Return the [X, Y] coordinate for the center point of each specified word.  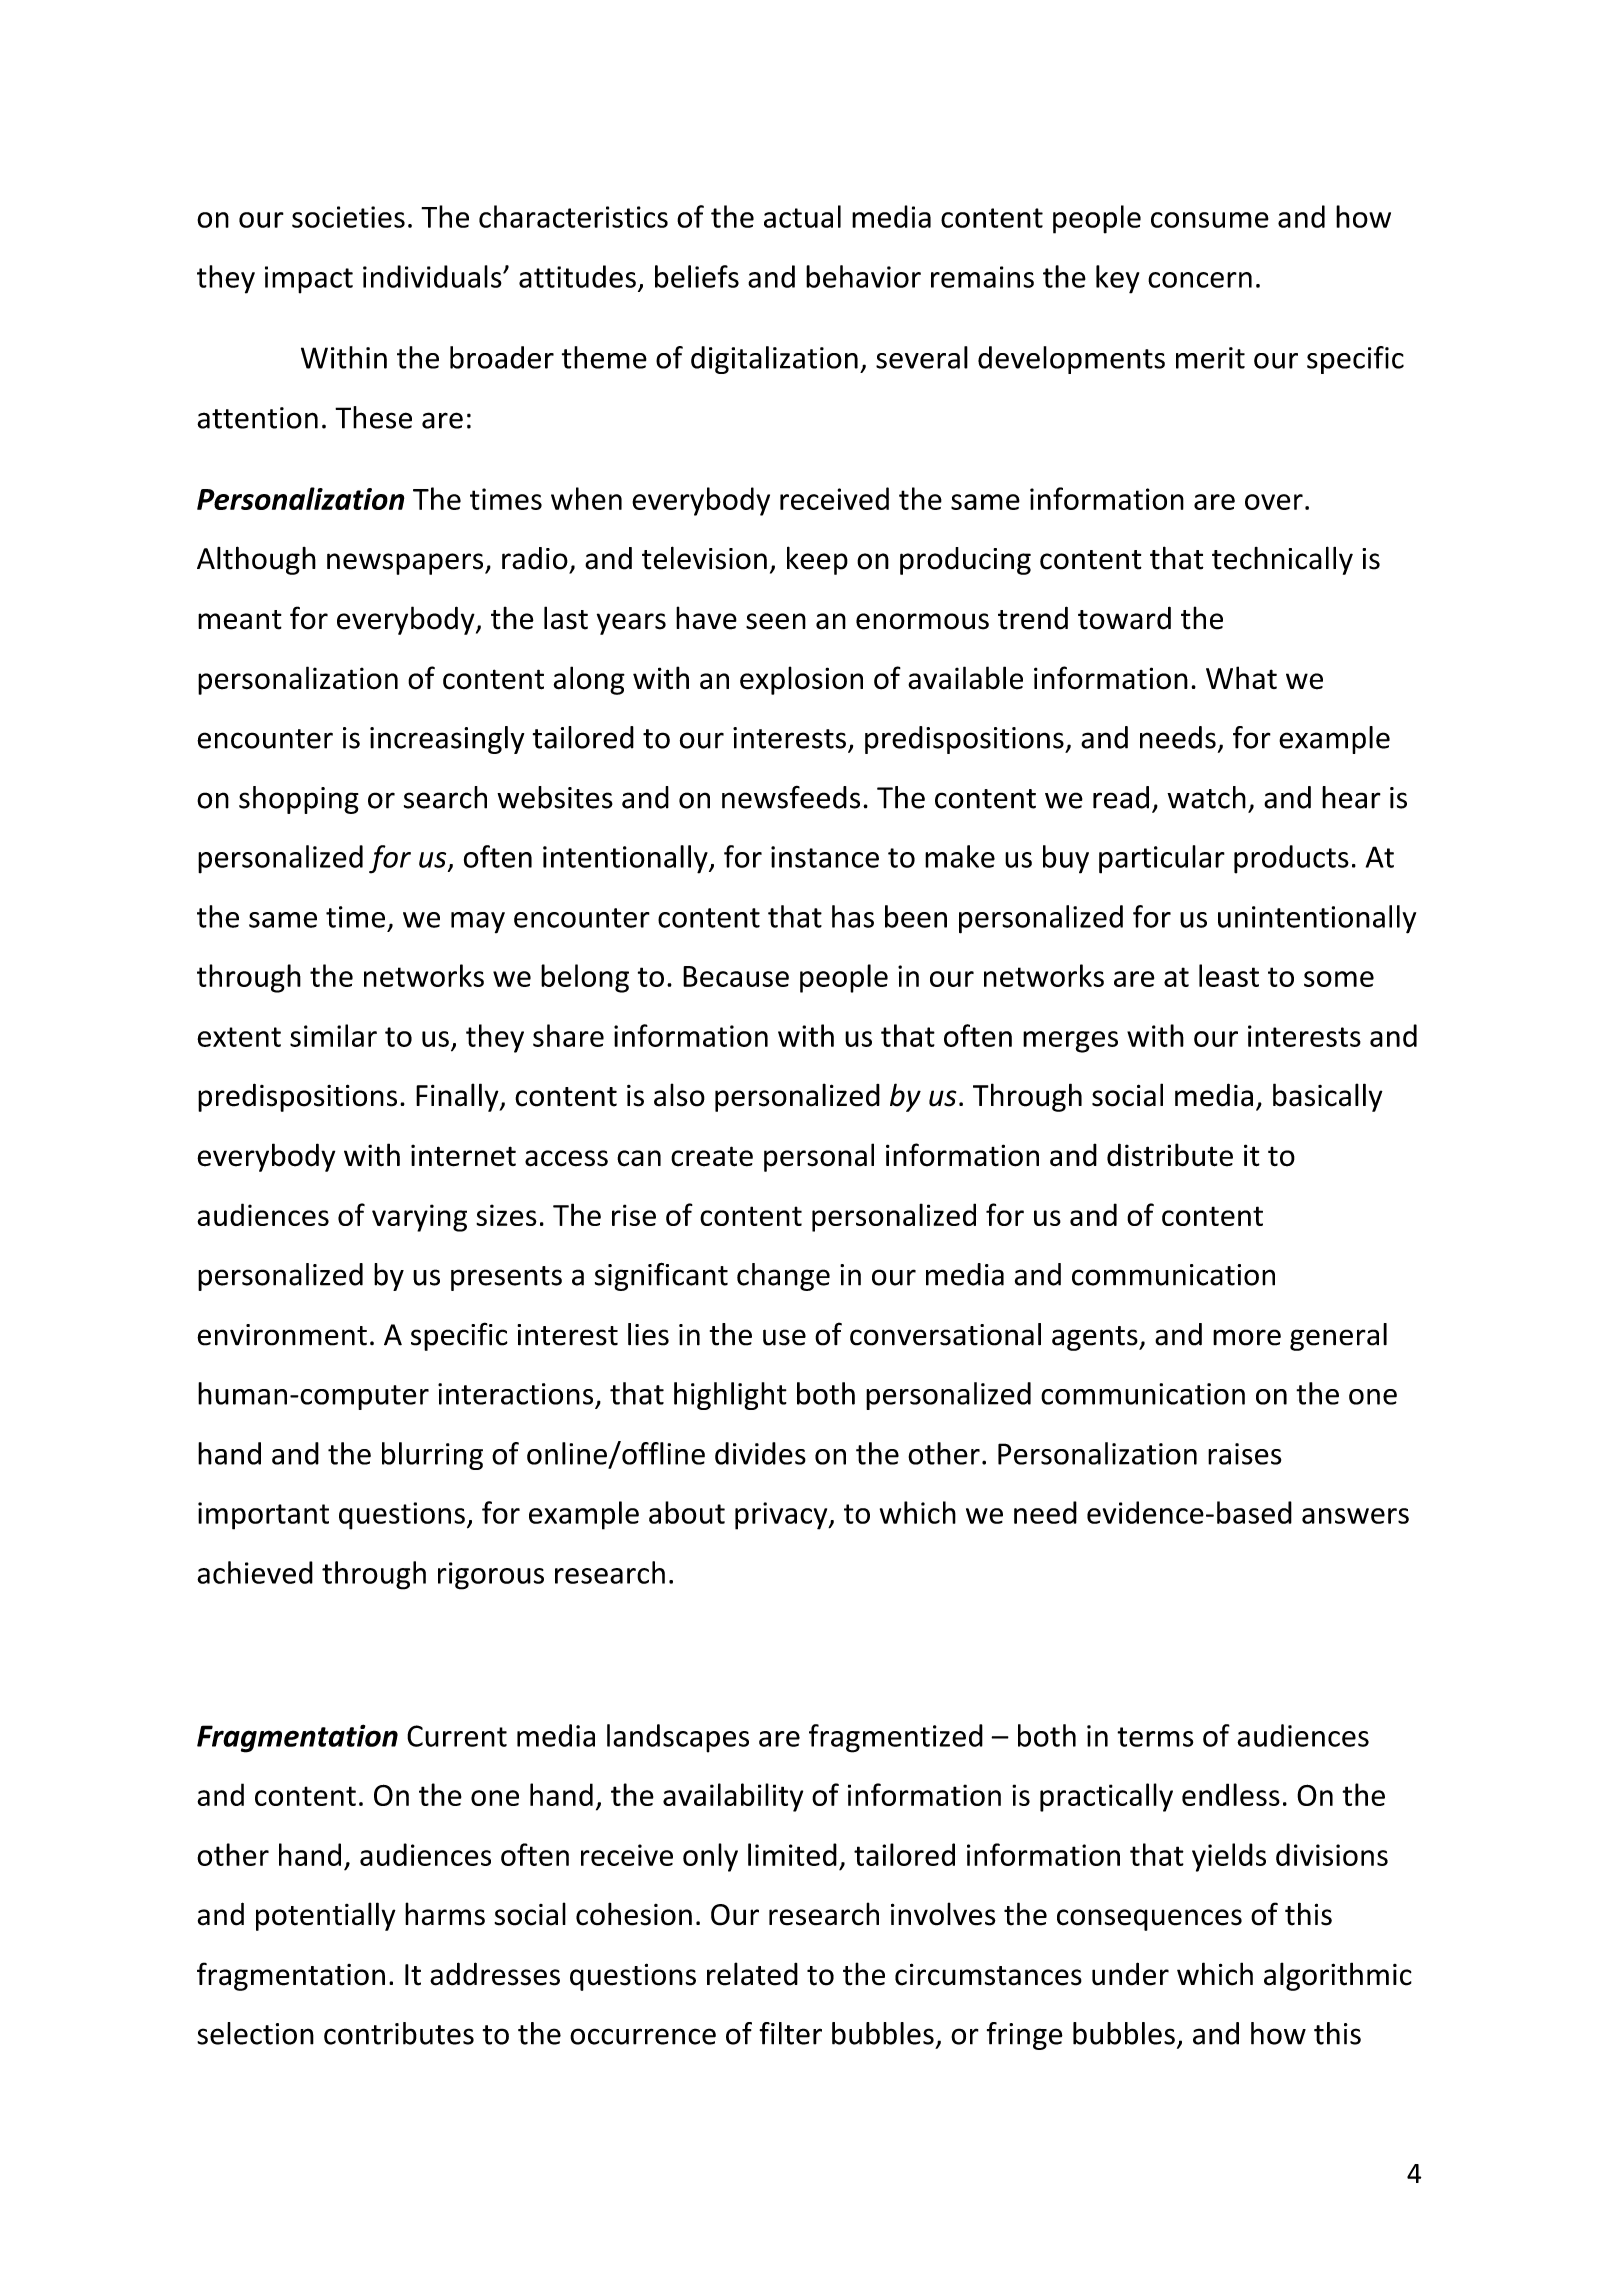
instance [825, 857]
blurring [432, 1456]
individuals [433, 276]
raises [1244, 1454]
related [752, 1974]
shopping [299, 800]
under [1130, 1974]
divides [760, 1453]
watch [1206, 797]
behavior [863, 276]
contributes [399, 2033]
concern [1200, 280]
